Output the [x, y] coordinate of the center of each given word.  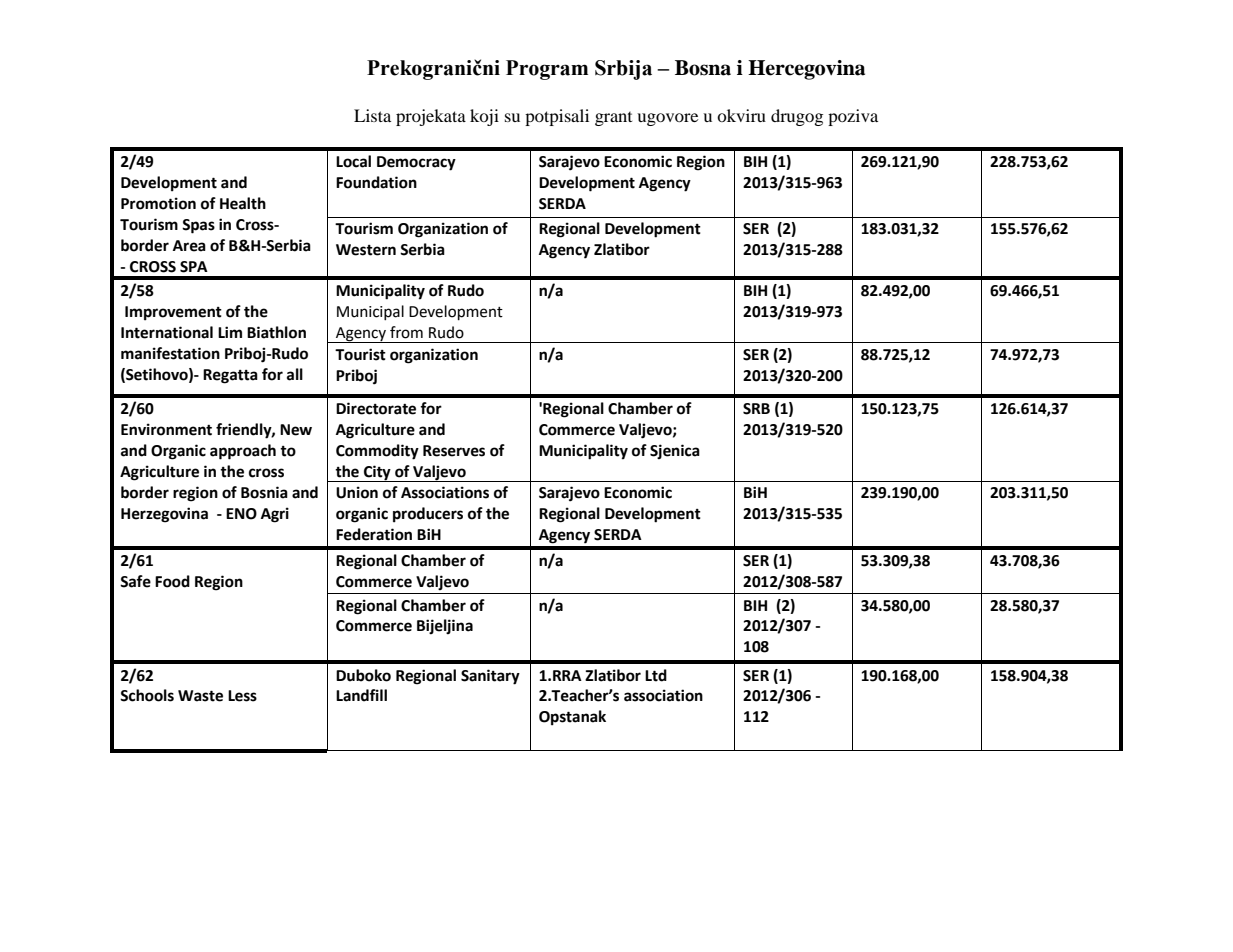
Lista [372, 115]
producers [428, 515]
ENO [241, 514]
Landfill [361, 695]
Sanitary [490, 677]
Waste [200, 696]
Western [366, 250]
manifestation [170, 353]
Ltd [656, 675]
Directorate [376, 408]
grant [613, 119]
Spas [198, 226]
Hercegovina [806, 70]
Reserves [454, 451]
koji [484, 117]
